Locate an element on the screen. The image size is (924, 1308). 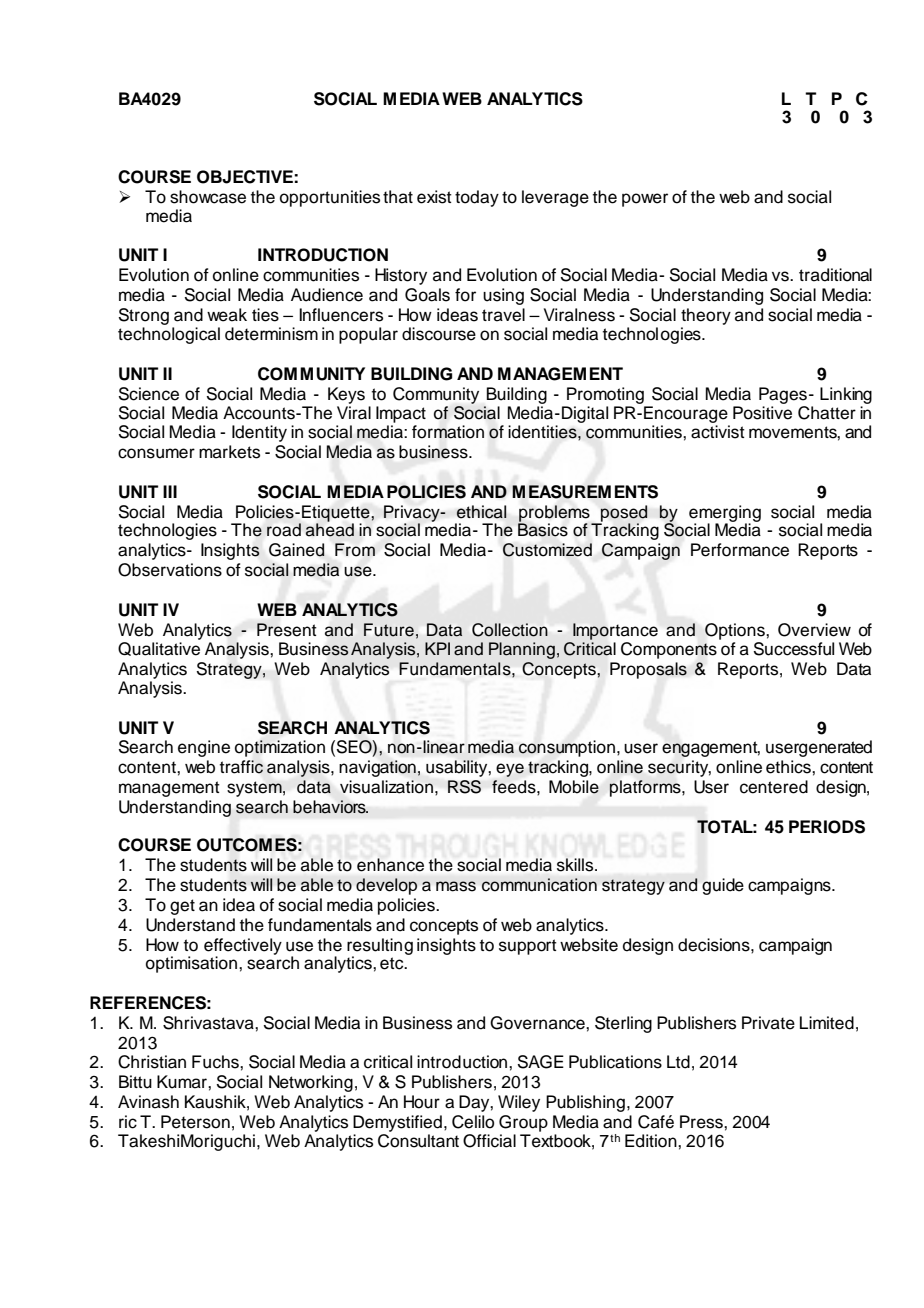
Wiley is located at coordinates (519, 1103).
